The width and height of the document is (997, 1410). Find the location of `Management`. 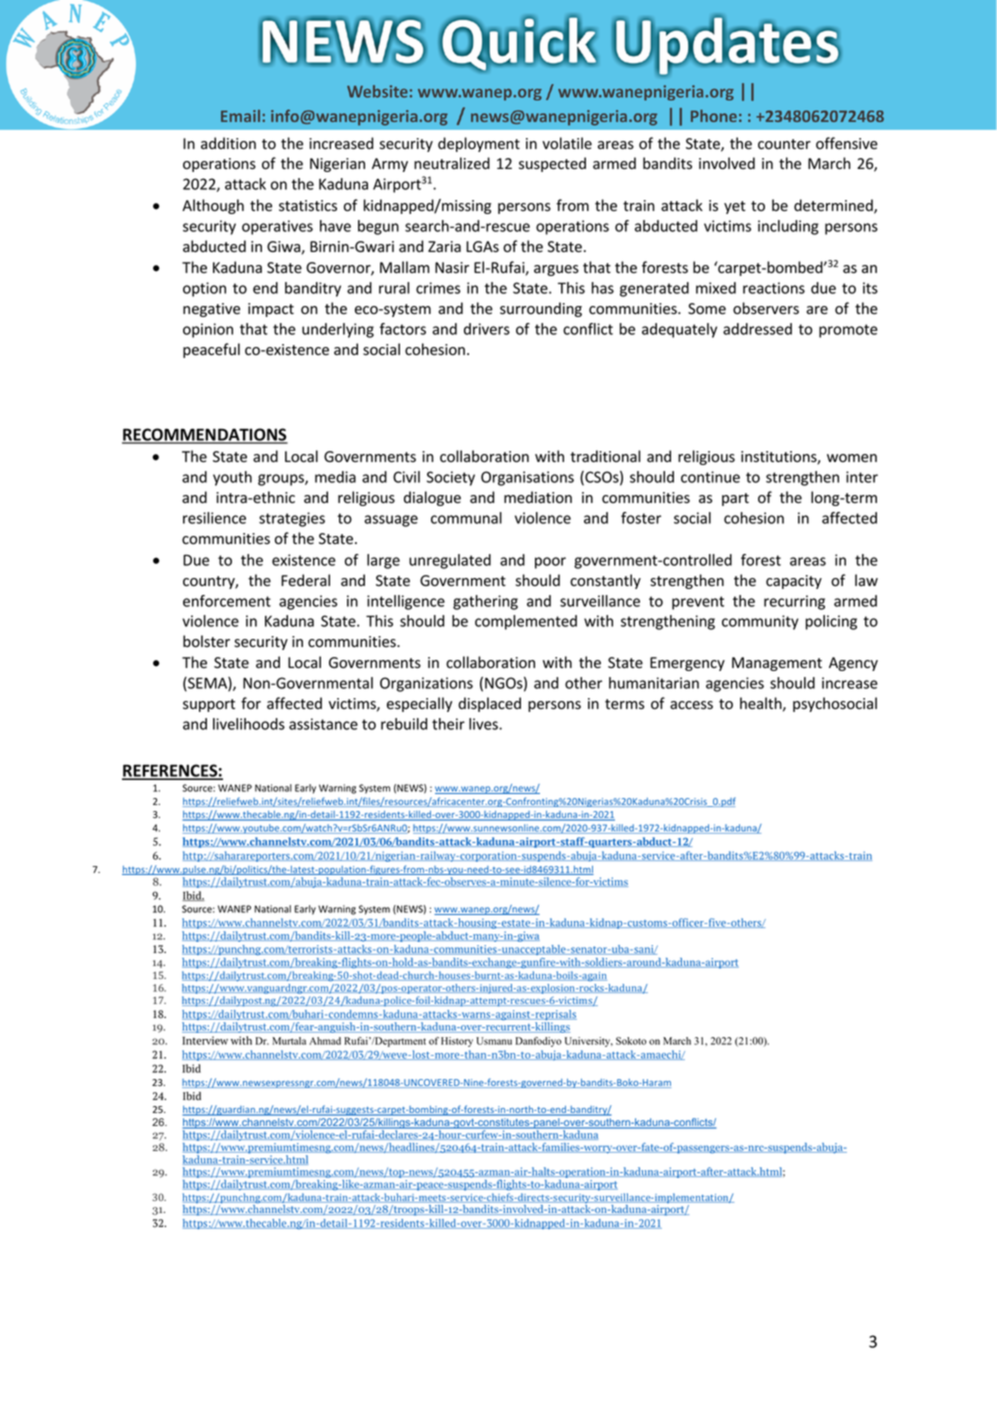

Management is located at coordinates (777, 664).
